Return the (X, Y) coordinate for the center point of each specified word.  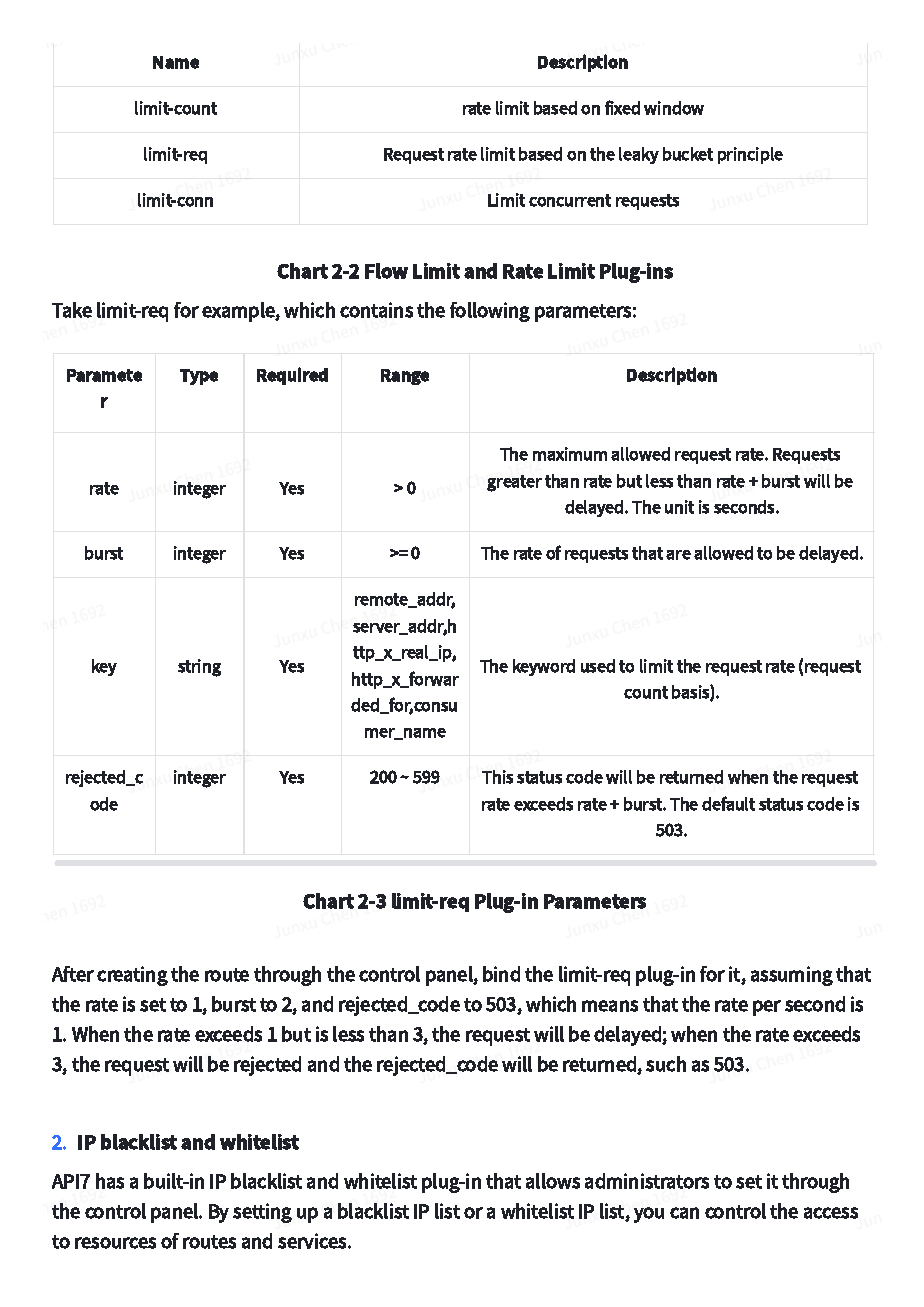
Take (72, 310)
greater (514, 483)
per (767, 1008)
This (497, 777)
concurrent (570, 200)
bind (501, 974)
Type (199, 377)
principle (750, 155)
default (728, 803)
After (73, 974)
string (199, 668)
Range (405, 377)
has (110, 1181)
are (678, 555)
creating (132, 976)
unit (679, 507)
